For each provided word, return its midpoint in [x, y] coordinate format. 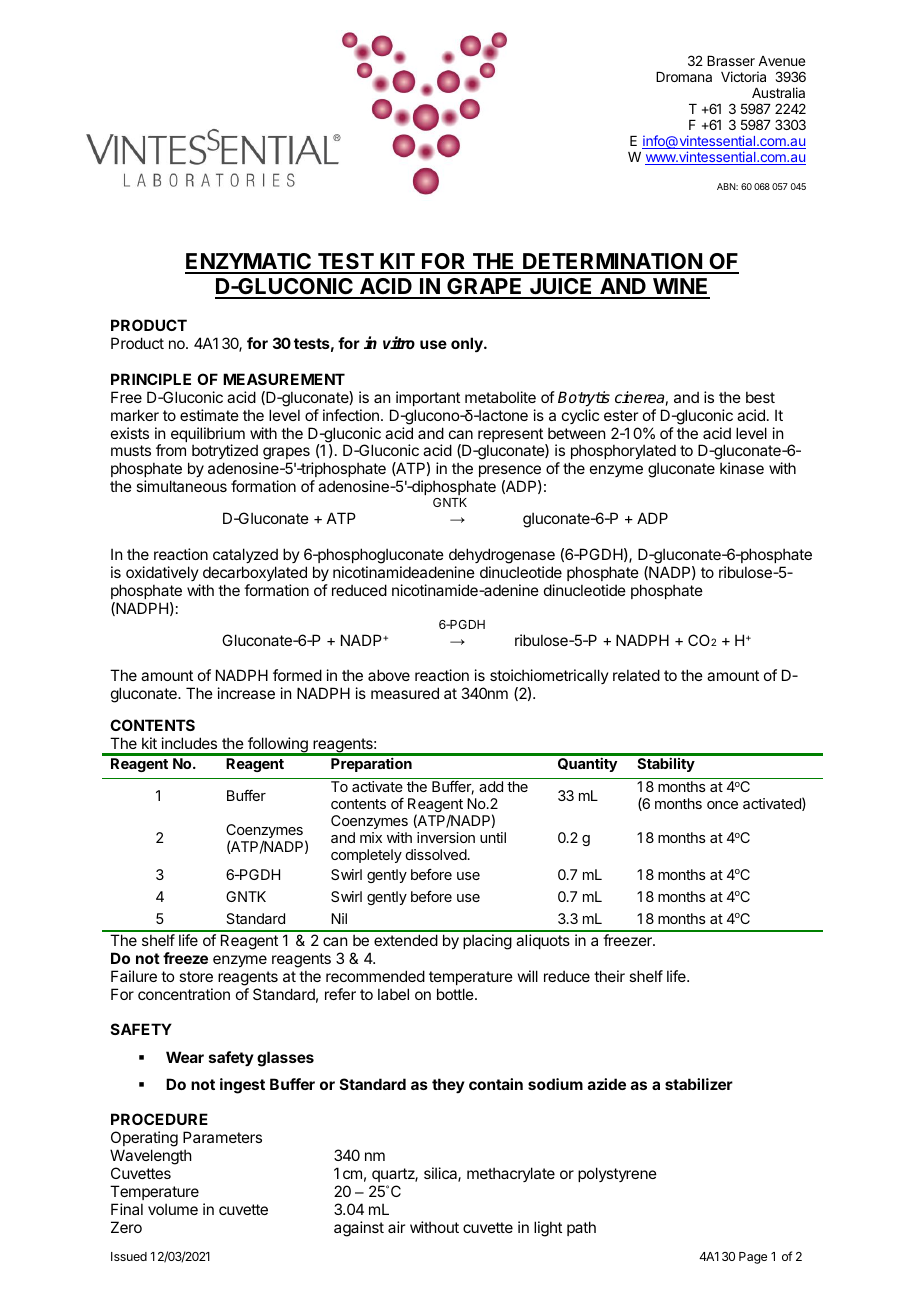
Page [753, 1258]
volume [173, 1209]
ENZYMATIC [249, 263]
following [278, 746]
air [396, 1227]
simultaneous [181, 486]
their [609, 976]
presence [510, 471]
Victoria [743, 76]
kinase [742, 468]
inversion [446, 837]
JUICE [561, 288]
